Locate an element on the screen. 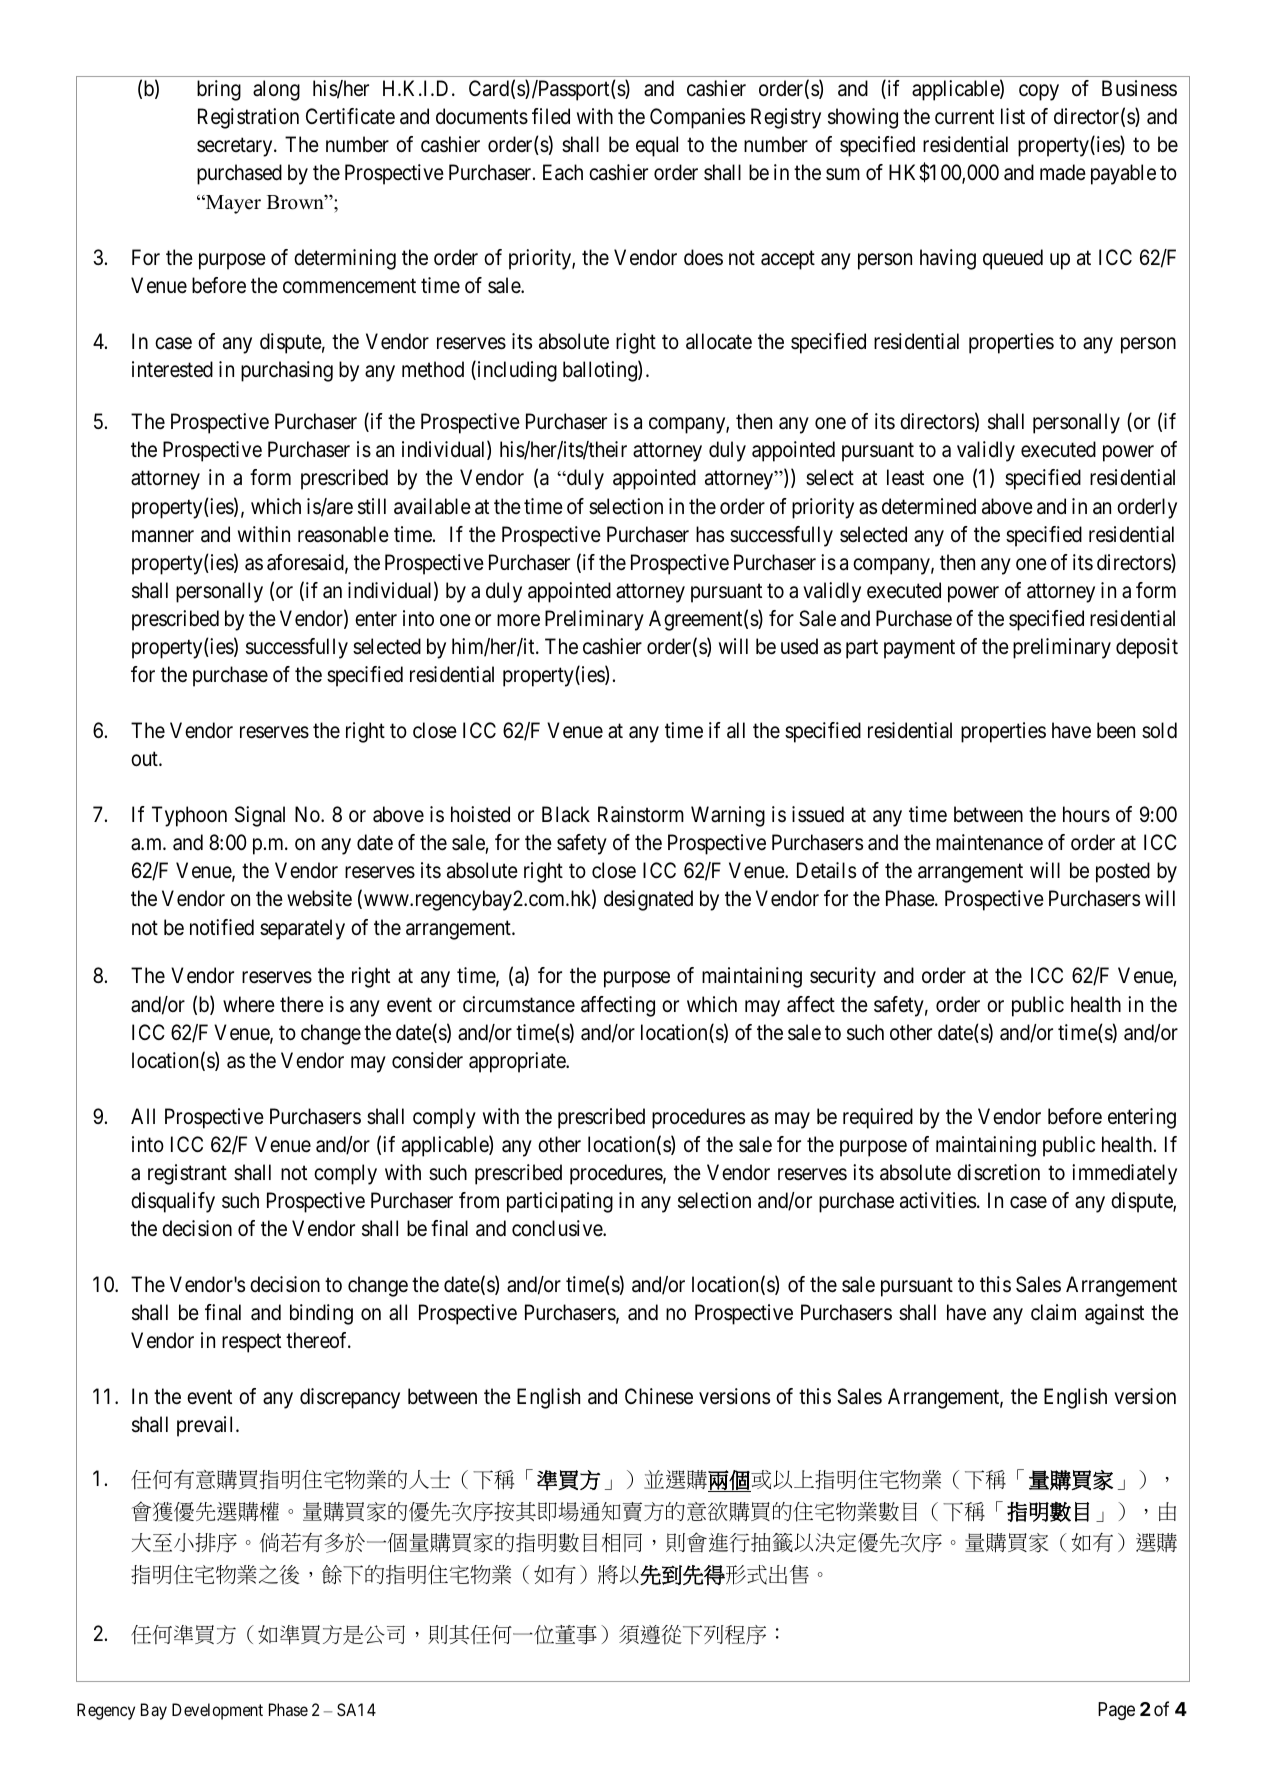  Registration is located at coordinates (248, 118).
